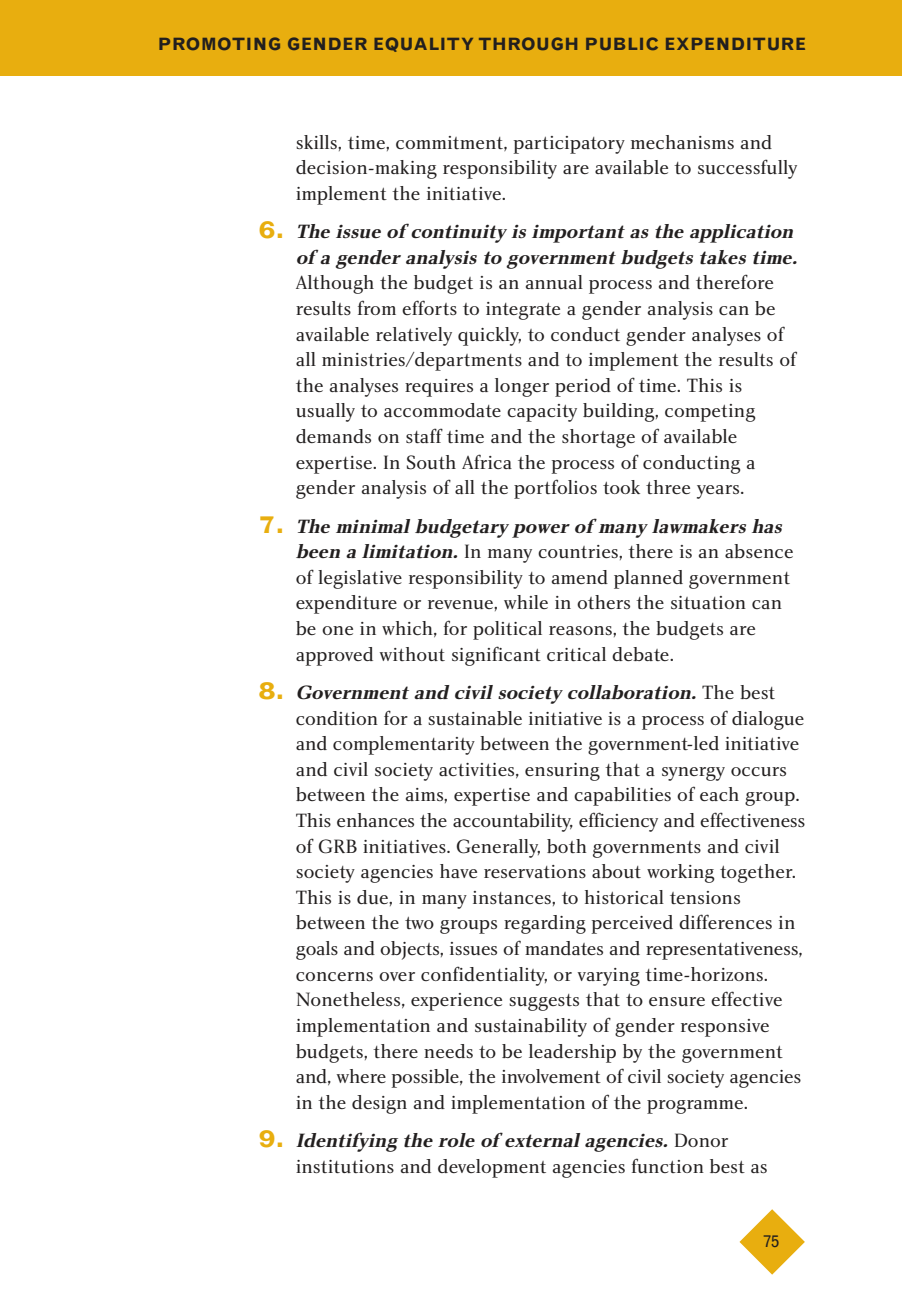 The height and width of the document is (1316, 902). What do you see at coordinates (334, 656) in the document?
I see `approved` at bounding box center [334, 656].
